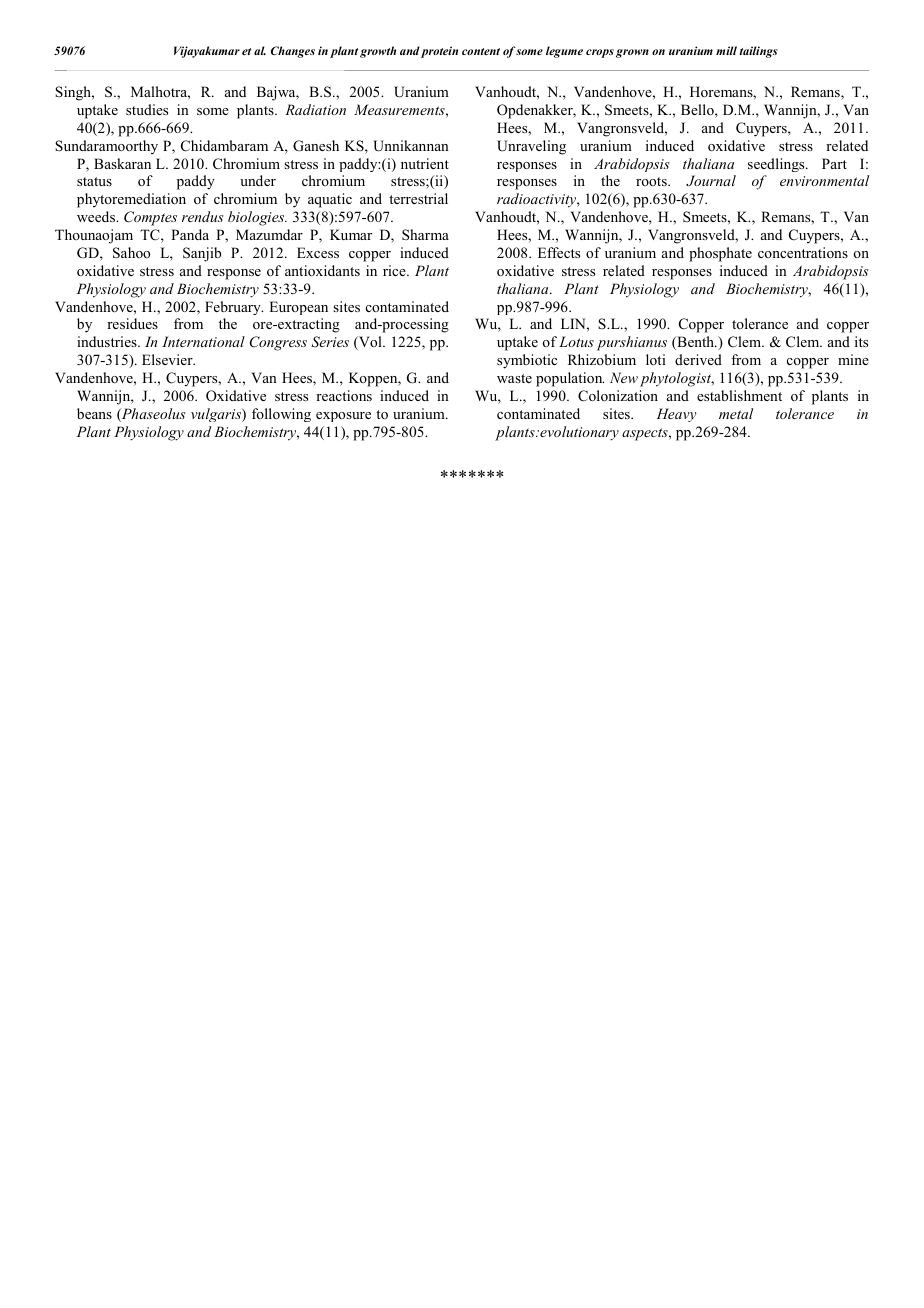 Image resolution: width=924 pixels, height=1308 pixels. I want to click on beans, so click(94, 413).
